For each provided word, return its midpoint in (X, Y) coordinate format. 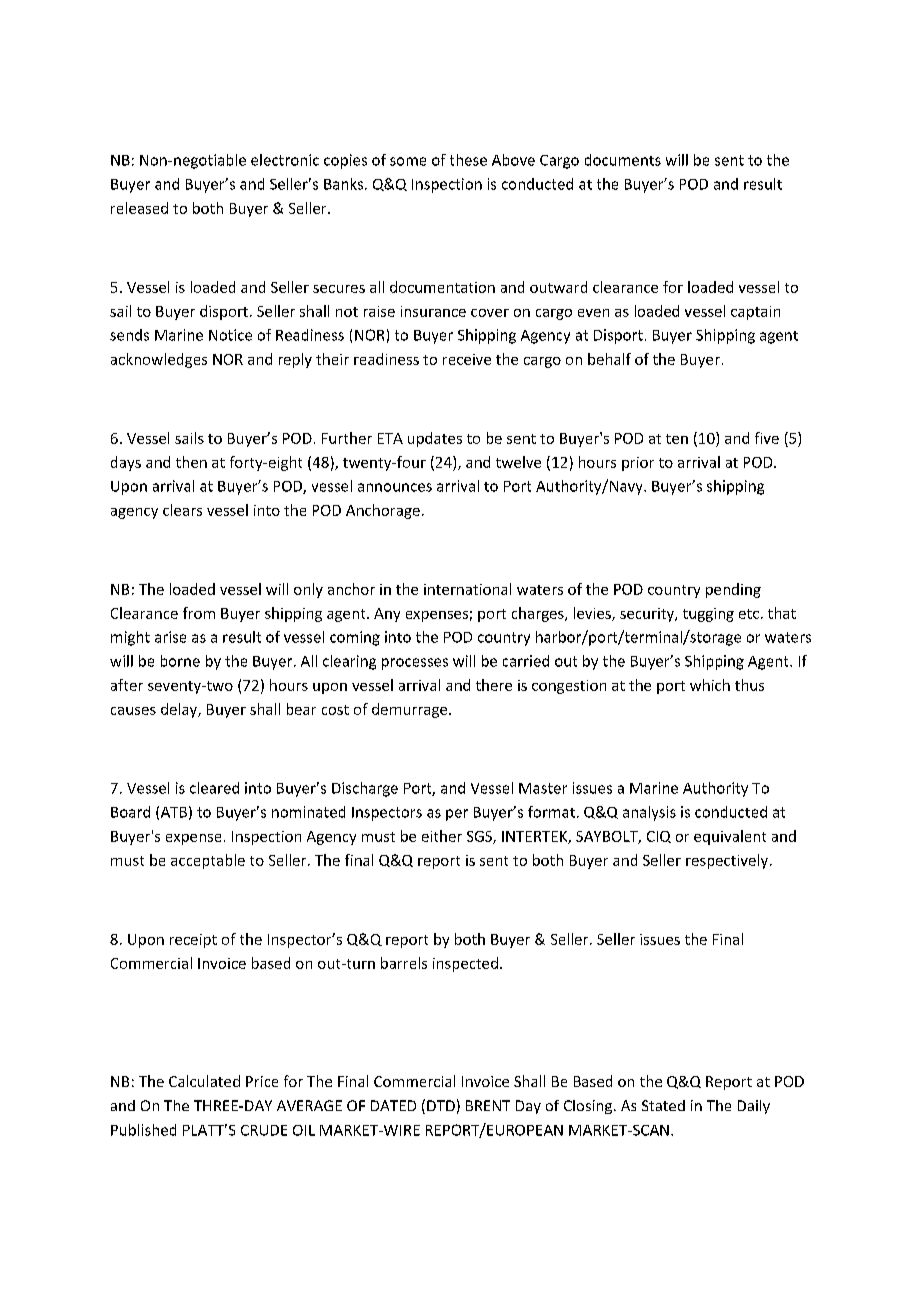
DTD (441, 1105)
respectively (728, 861)
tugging (708, 615)
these (468, 160)
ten (677, 439)
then (191, 462)
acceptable (208, 861)
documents (623, 160)
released (139, 208)
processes (415, 664)
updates (435, 439)
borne (180, 661)
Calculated (204, 1081)
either (442, 836)
